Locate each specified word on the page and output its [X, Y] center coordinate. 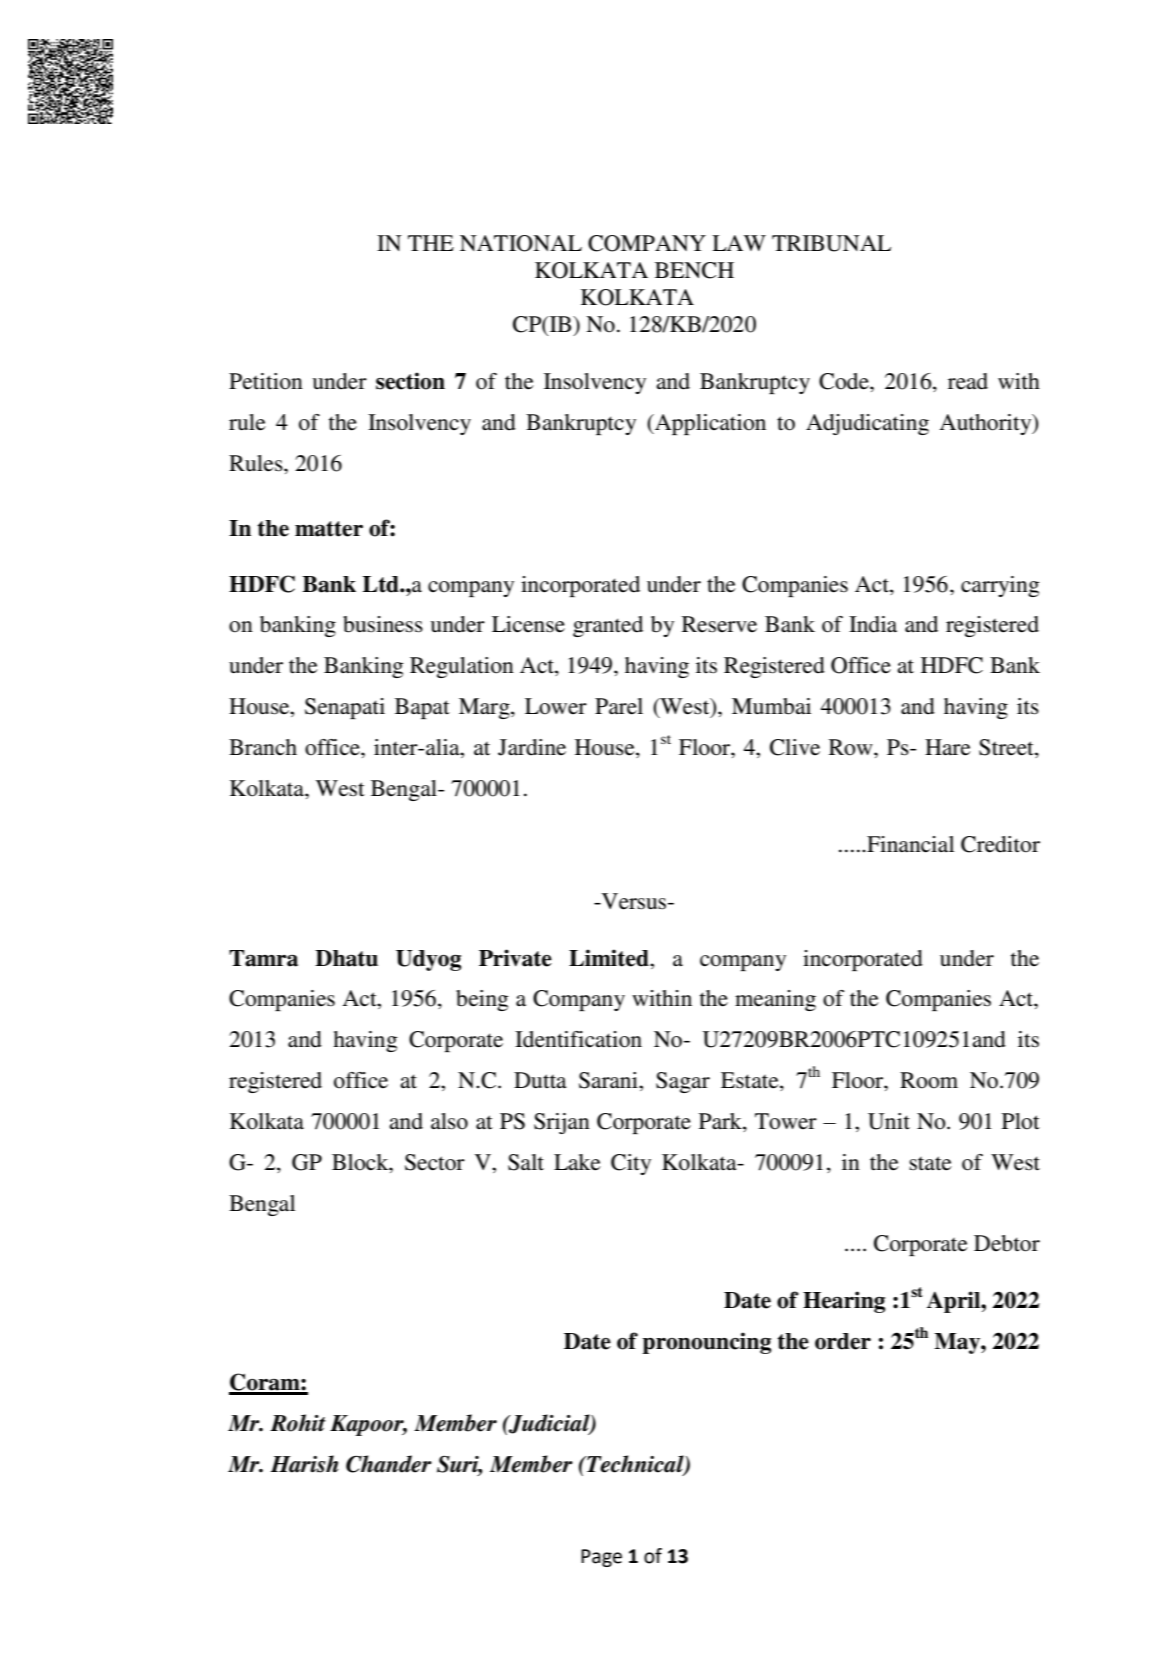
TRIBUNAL [831, 243]
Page [601, 1558]
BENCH [694, 270]
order [843, 1341]
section [410, 381]
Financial [909, 844]
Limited [610, 958]
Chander [389, 1464]
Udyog [428, 960]
